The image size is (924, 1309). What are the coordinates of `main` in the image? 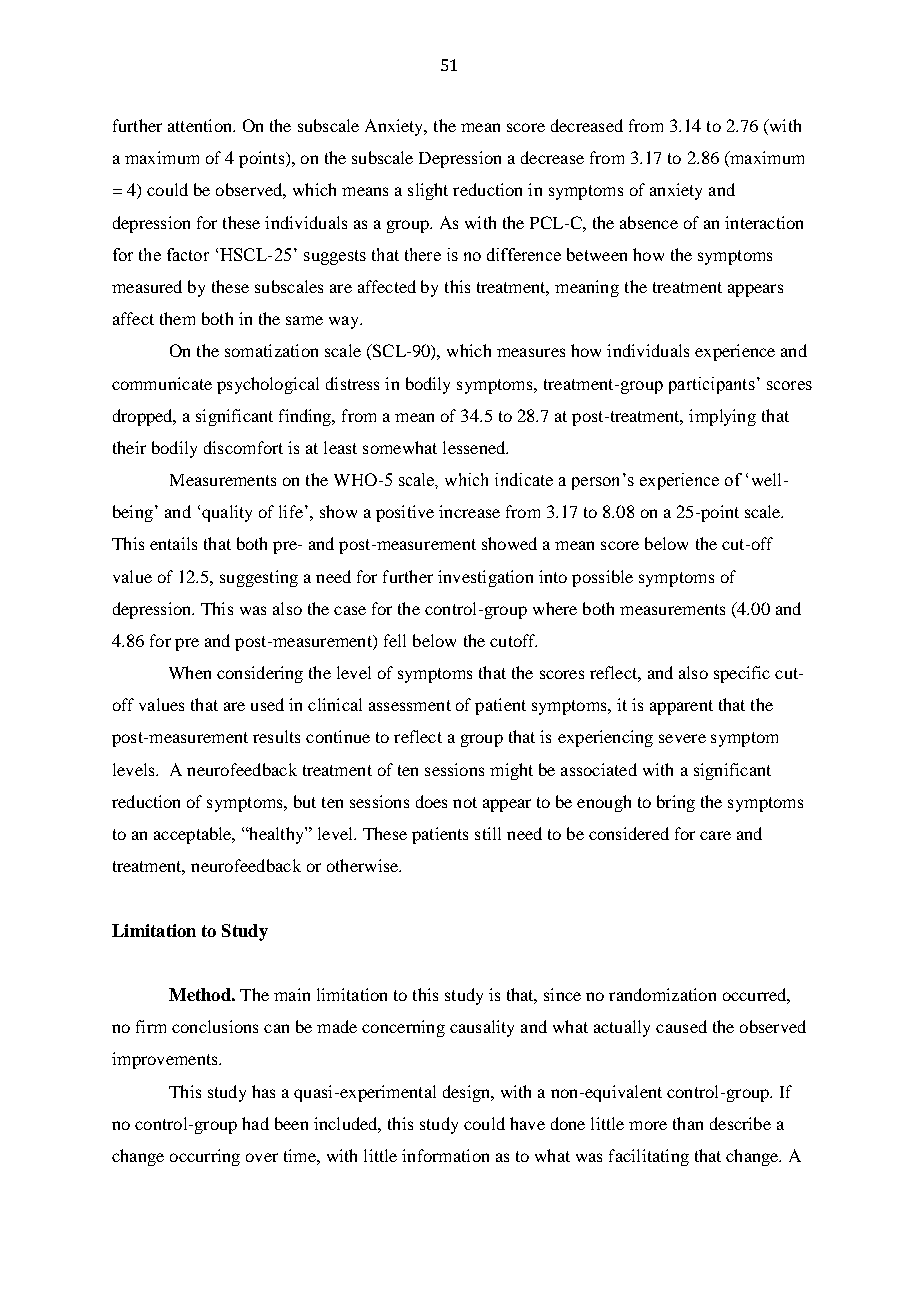 It's located at (292, 994).
